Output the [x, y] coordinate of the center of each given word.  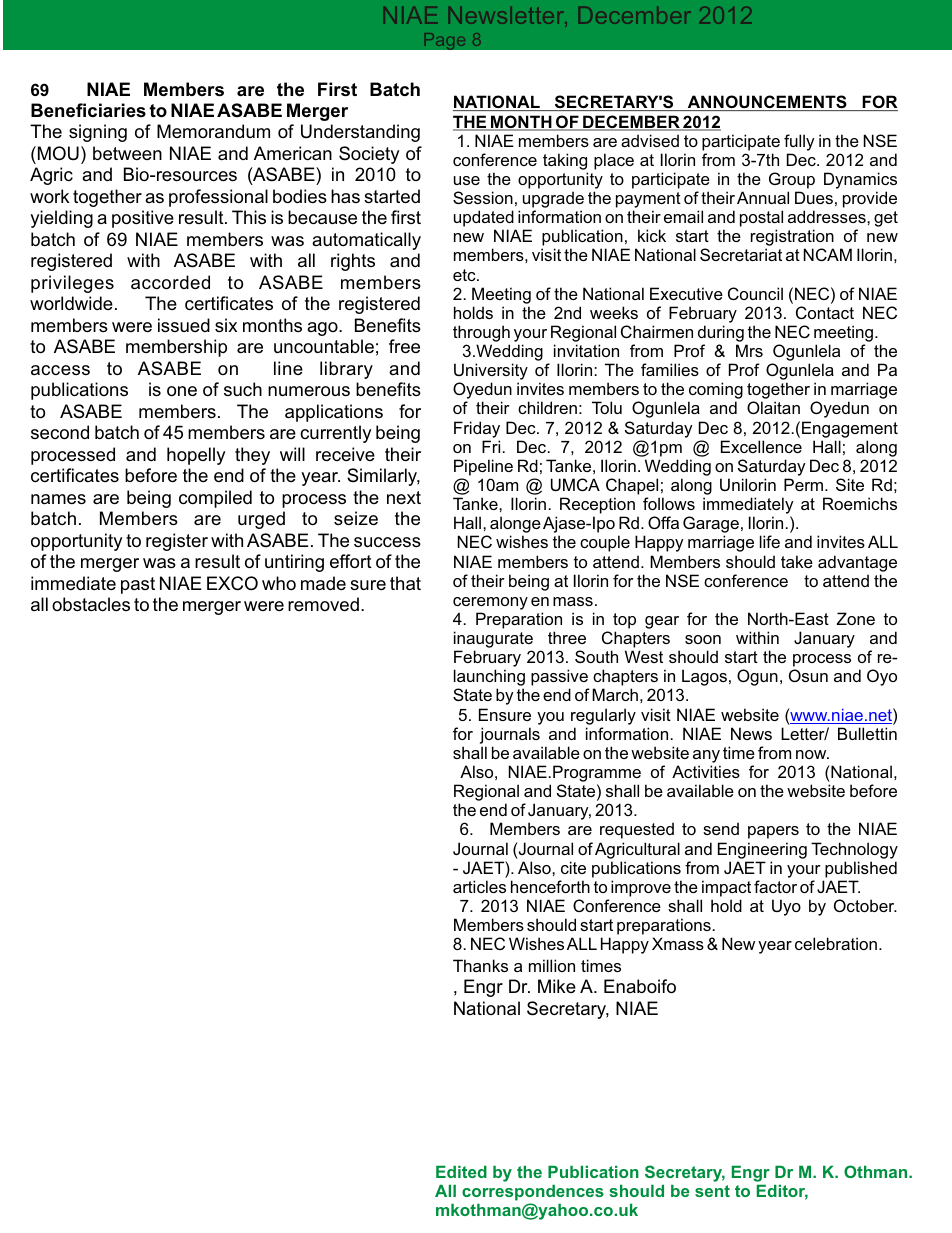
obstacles [91, 604]
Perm [805, 484]
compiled [215, 499]
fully [799, 142]
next [404, 498]
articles [479, 886]
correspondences [533, 1192]
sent [712, 1191]
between [127, 153]
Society [369, 155]
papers [773, 832]
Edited [461, 1171]
